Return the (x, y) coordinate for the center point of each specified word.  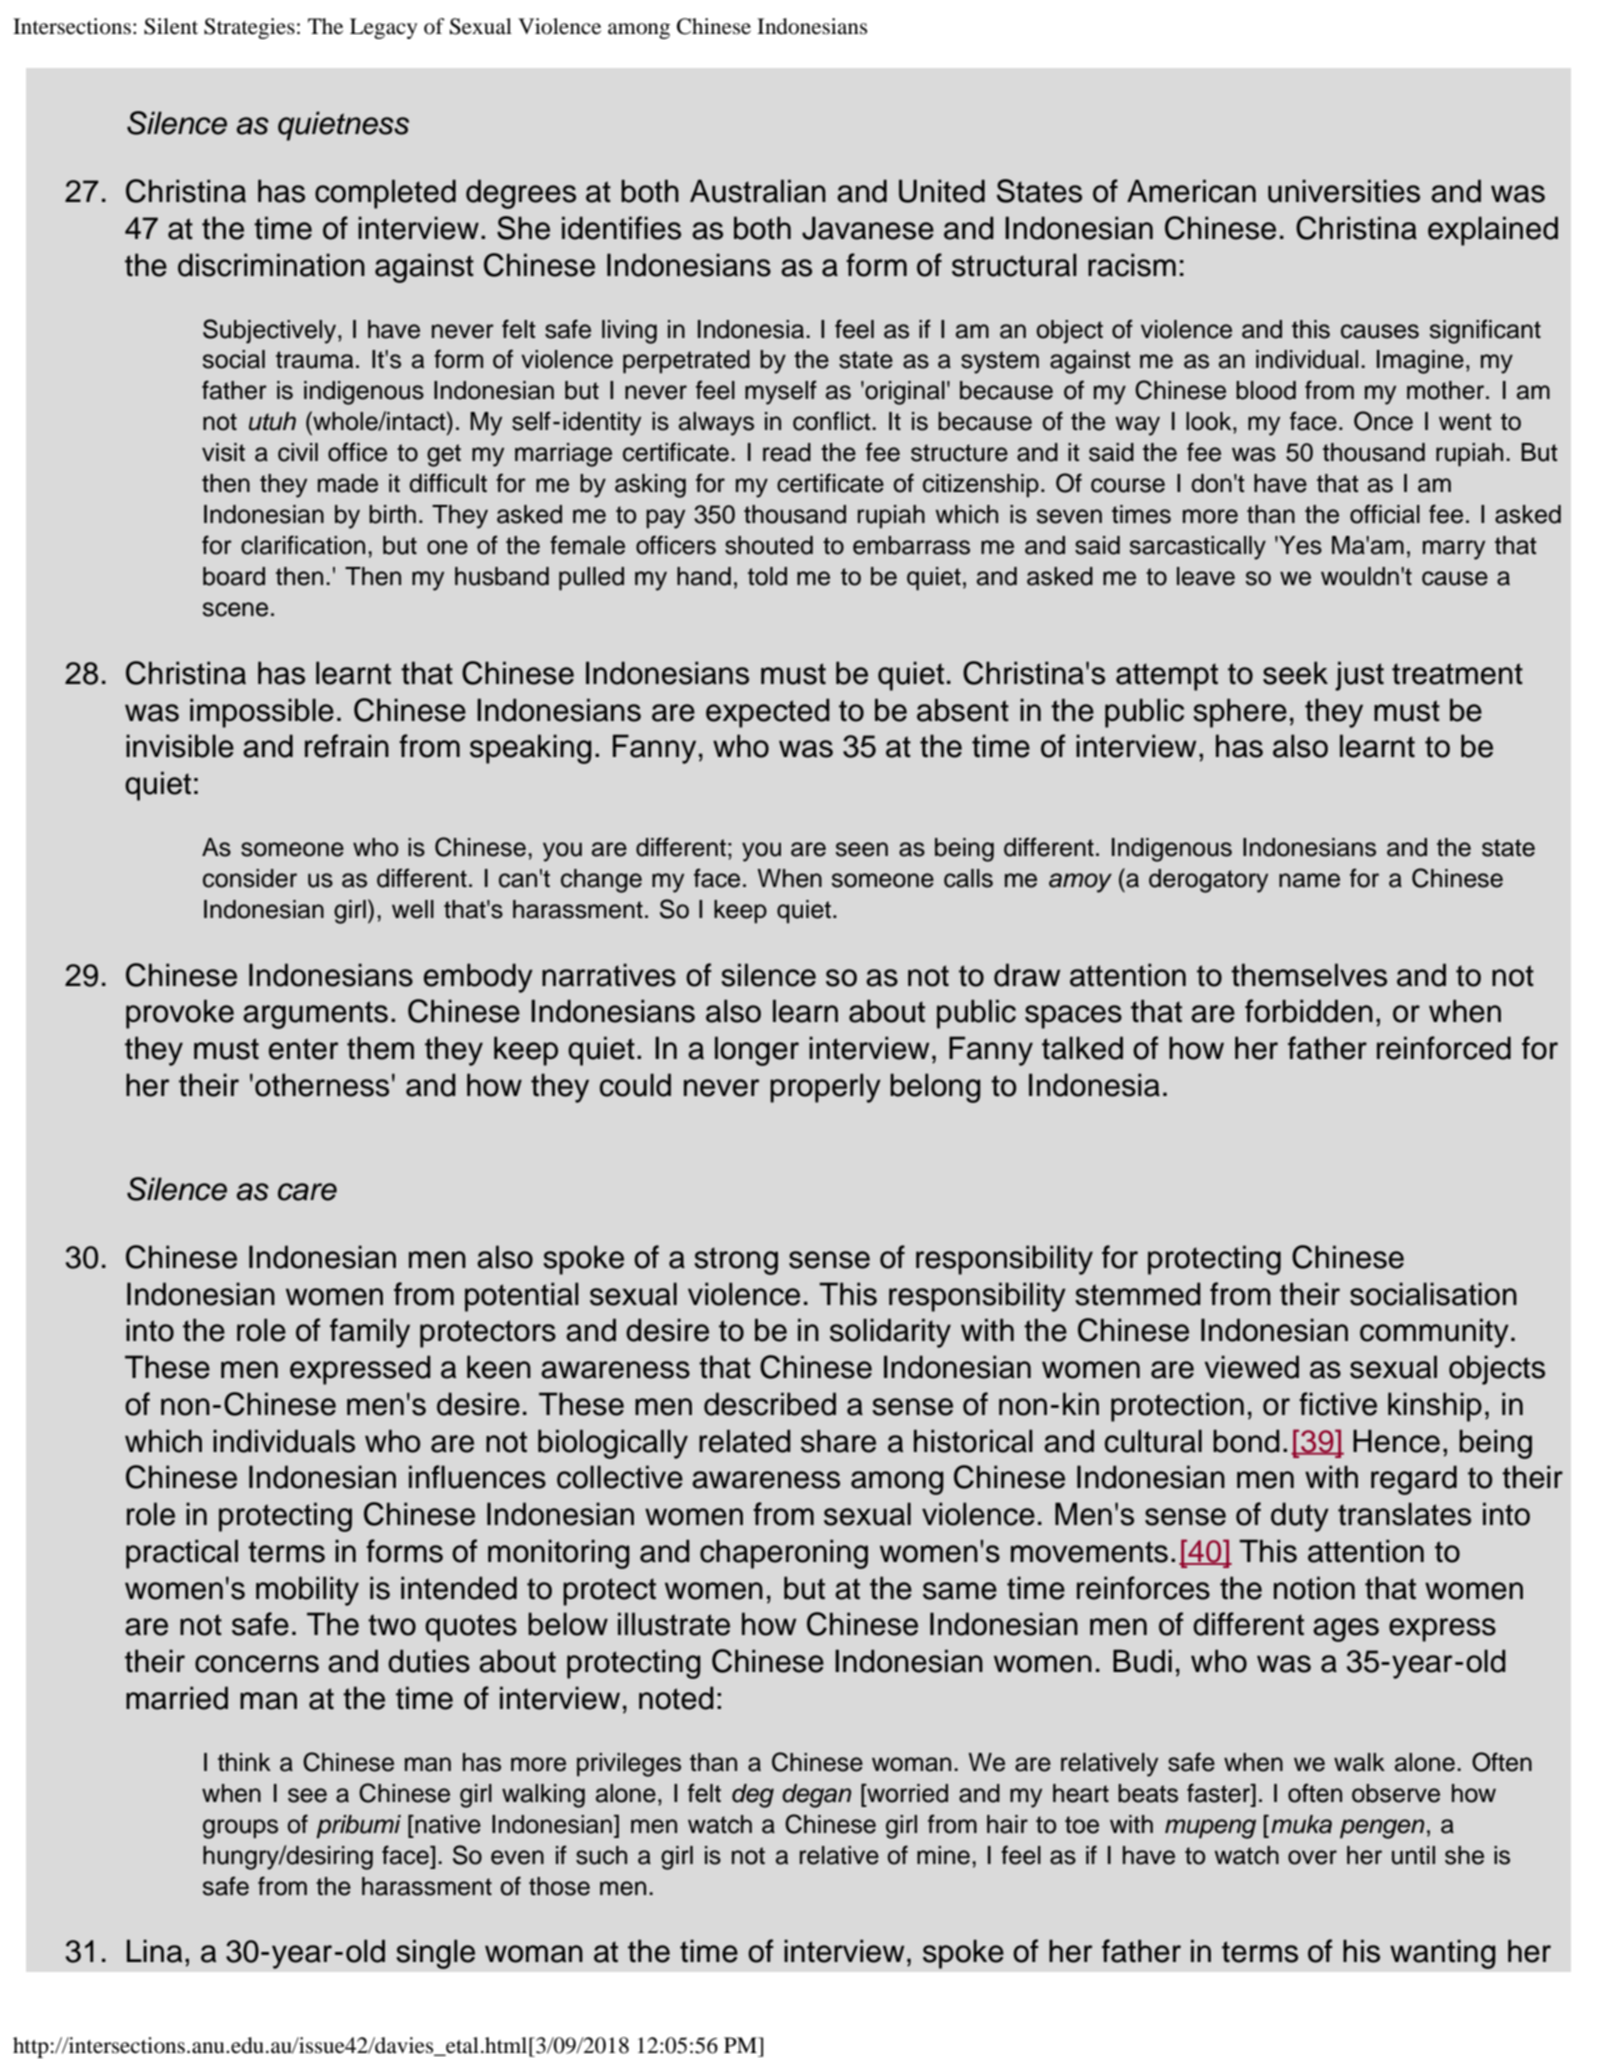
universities (1344, 191)
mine (943, 1855)
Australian (758, 191)
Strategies (249, 28)
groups (240, 1829)
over (1312, 1857)
